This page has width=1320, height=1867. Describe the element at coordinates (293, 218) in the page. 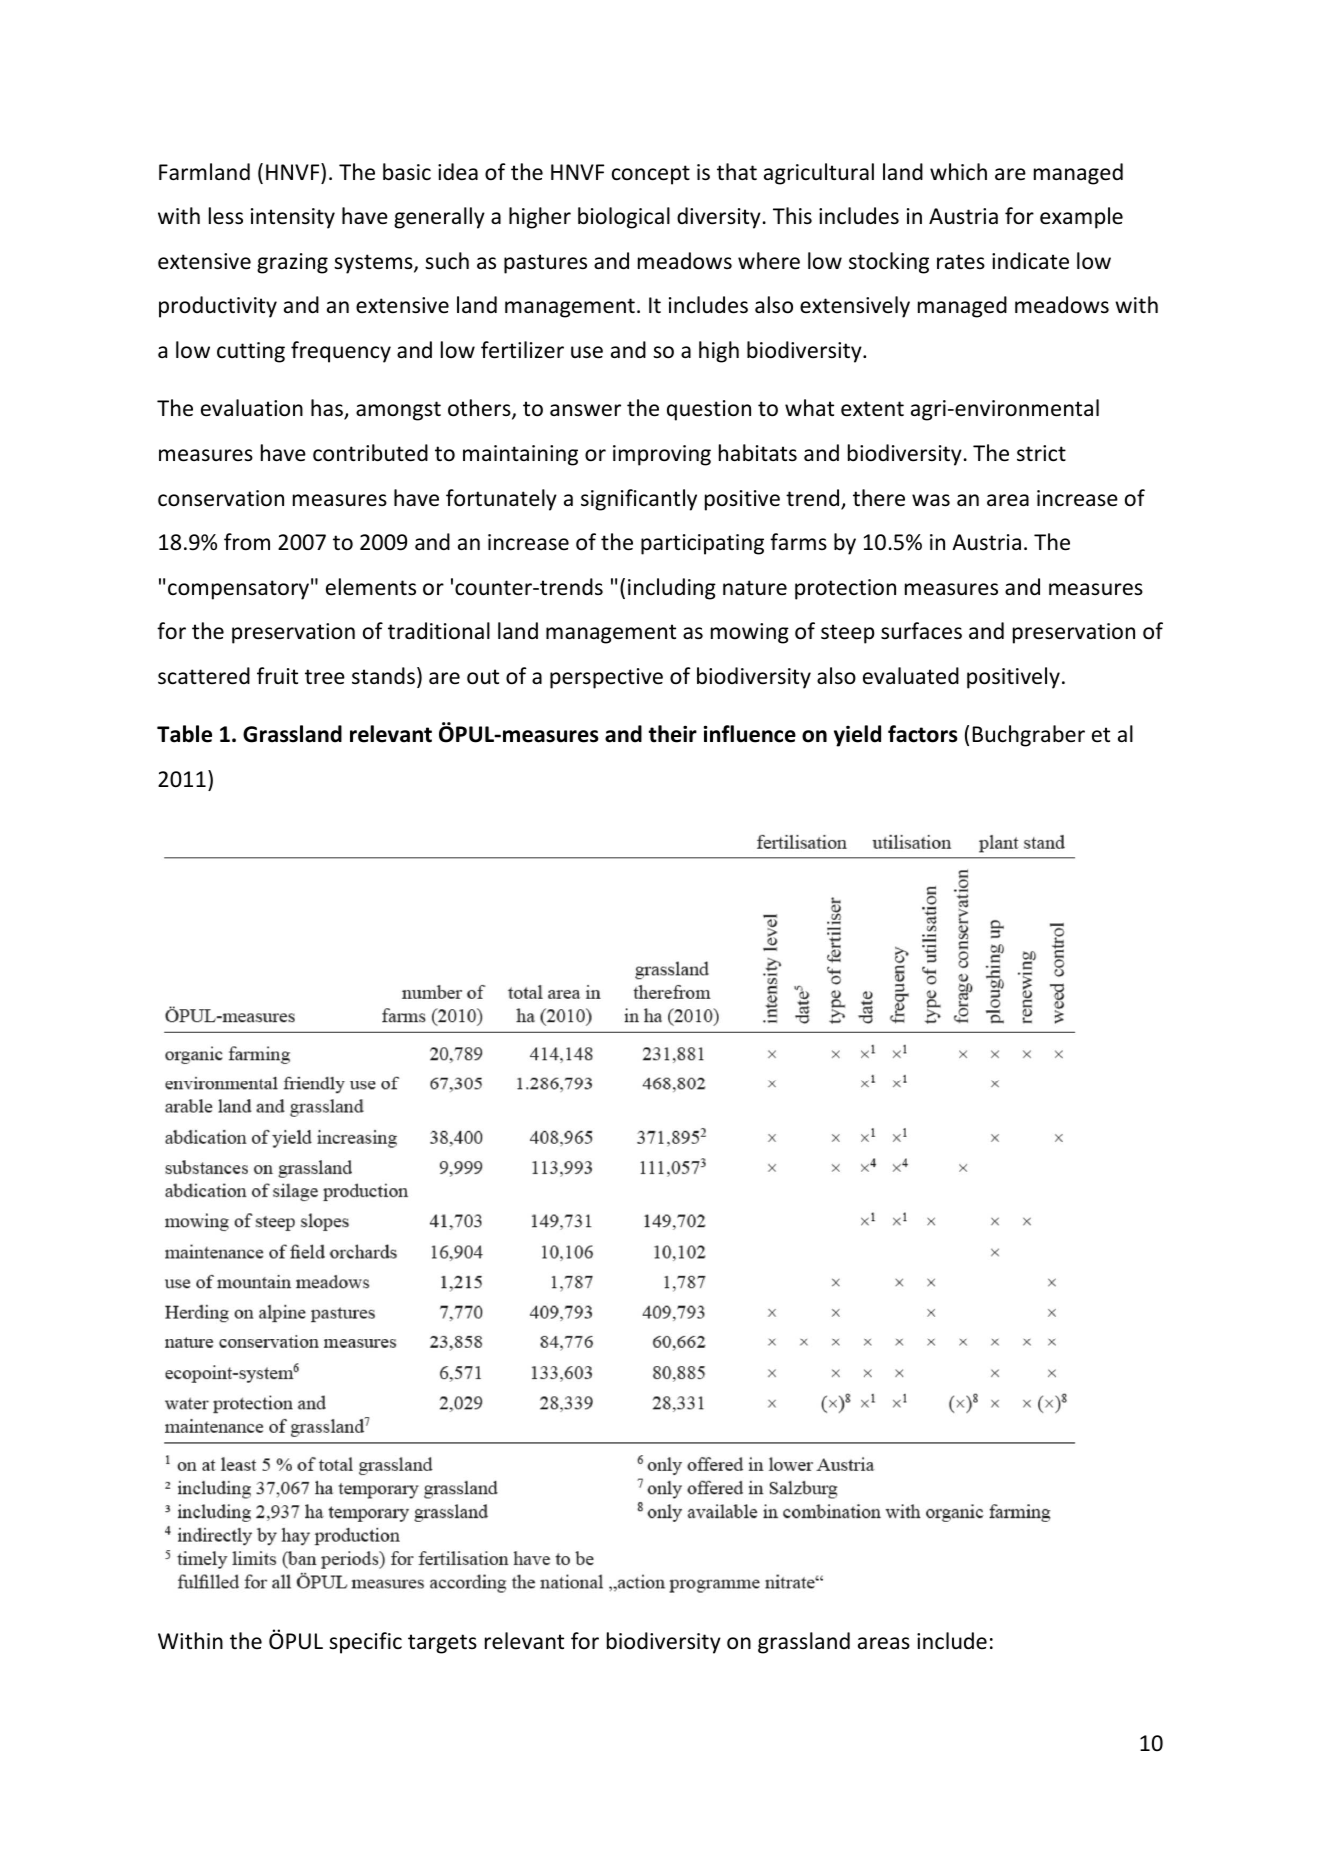

I see `intensity` at that location.
